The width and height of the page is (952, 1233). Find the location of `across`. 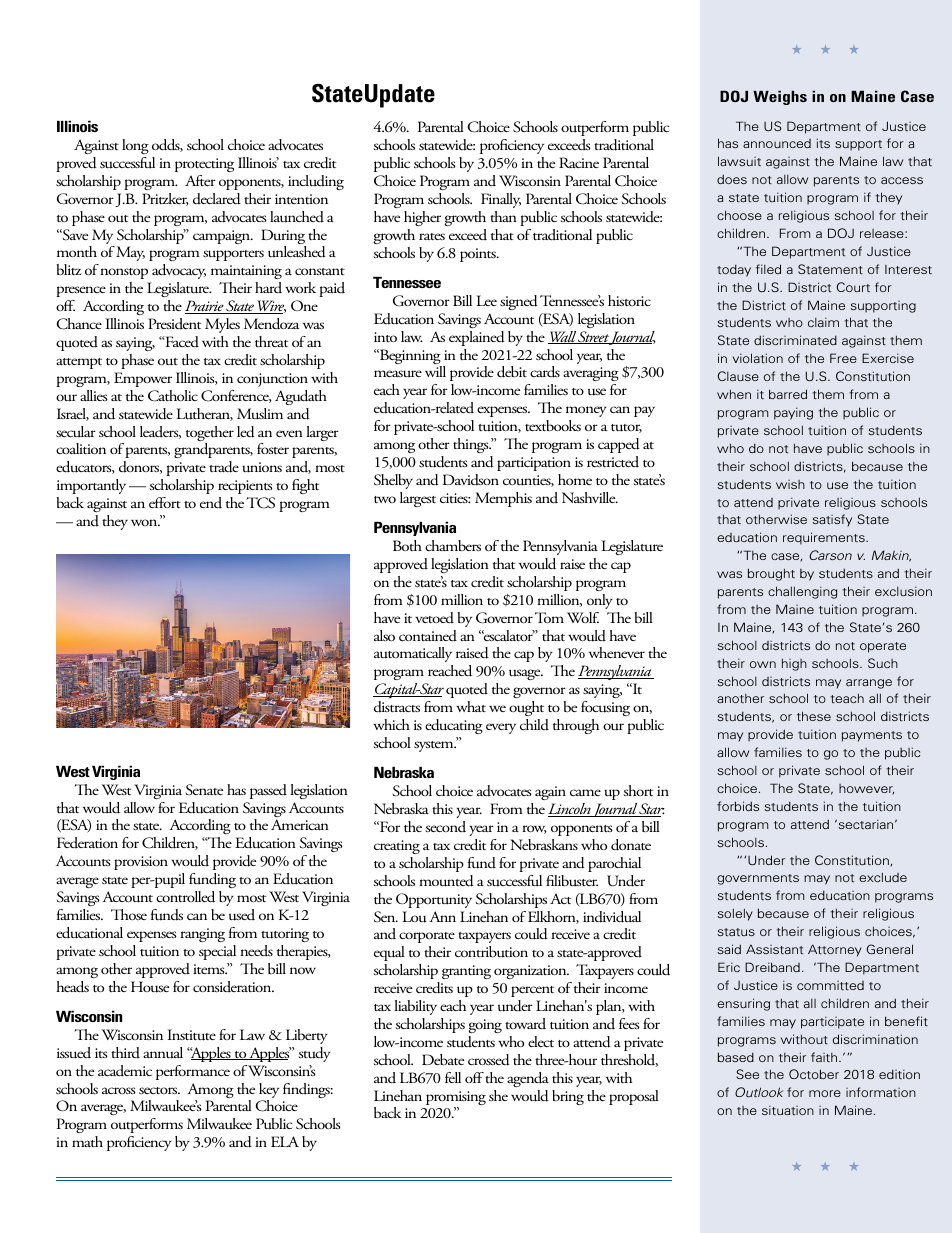

across is located at coordinates (119, 1090).
